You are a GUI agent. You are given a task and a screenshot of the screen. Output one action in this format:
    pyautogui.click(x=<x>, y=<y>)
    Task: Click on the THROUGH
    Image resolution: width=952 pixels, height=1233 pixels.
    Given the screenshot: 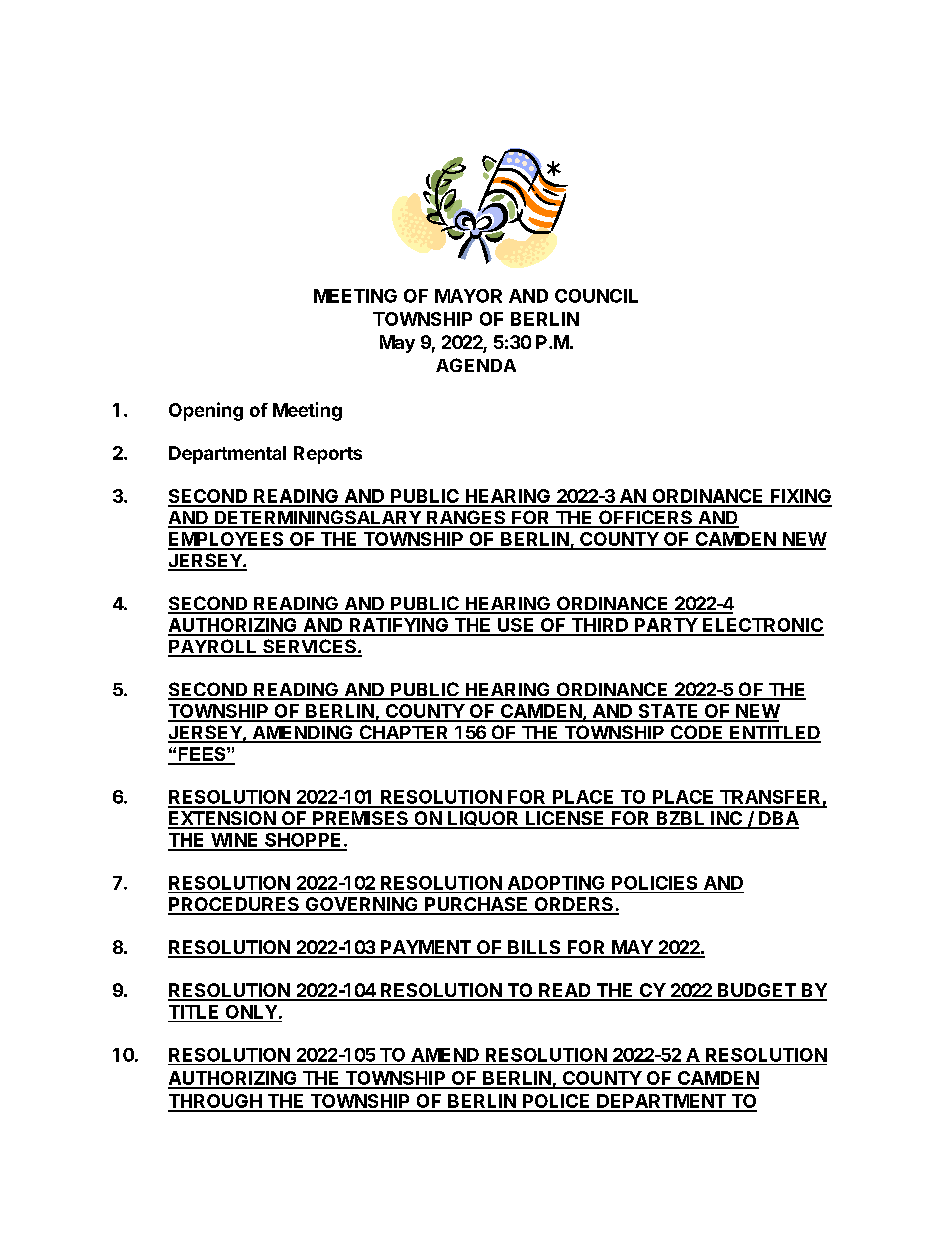 What is the action you would take?
    pyautogui.click(x=216, y=1102)
